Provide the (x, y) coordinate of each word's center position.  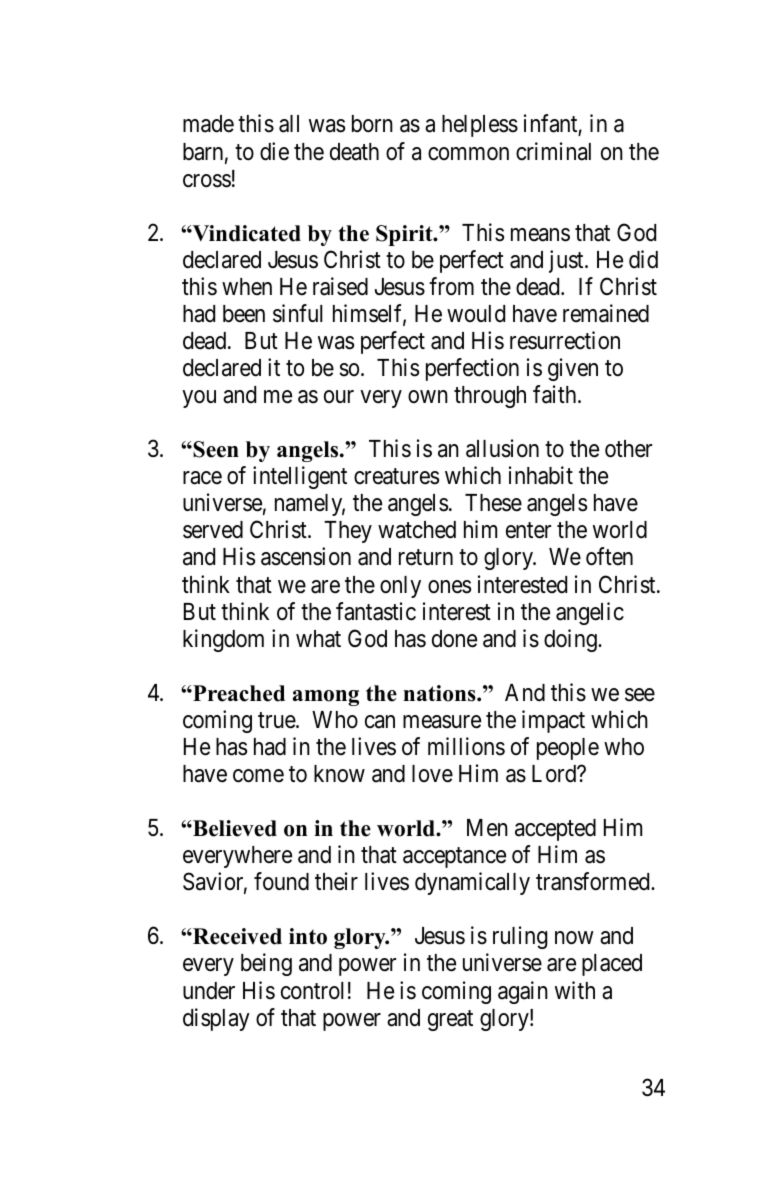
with (575, 990)
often (609, 556)
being (266, 964)
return (426, 558)
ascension (306, 556)
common (468, 154)
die (274, 151)
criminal (553, 151)
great (450, 1020)
